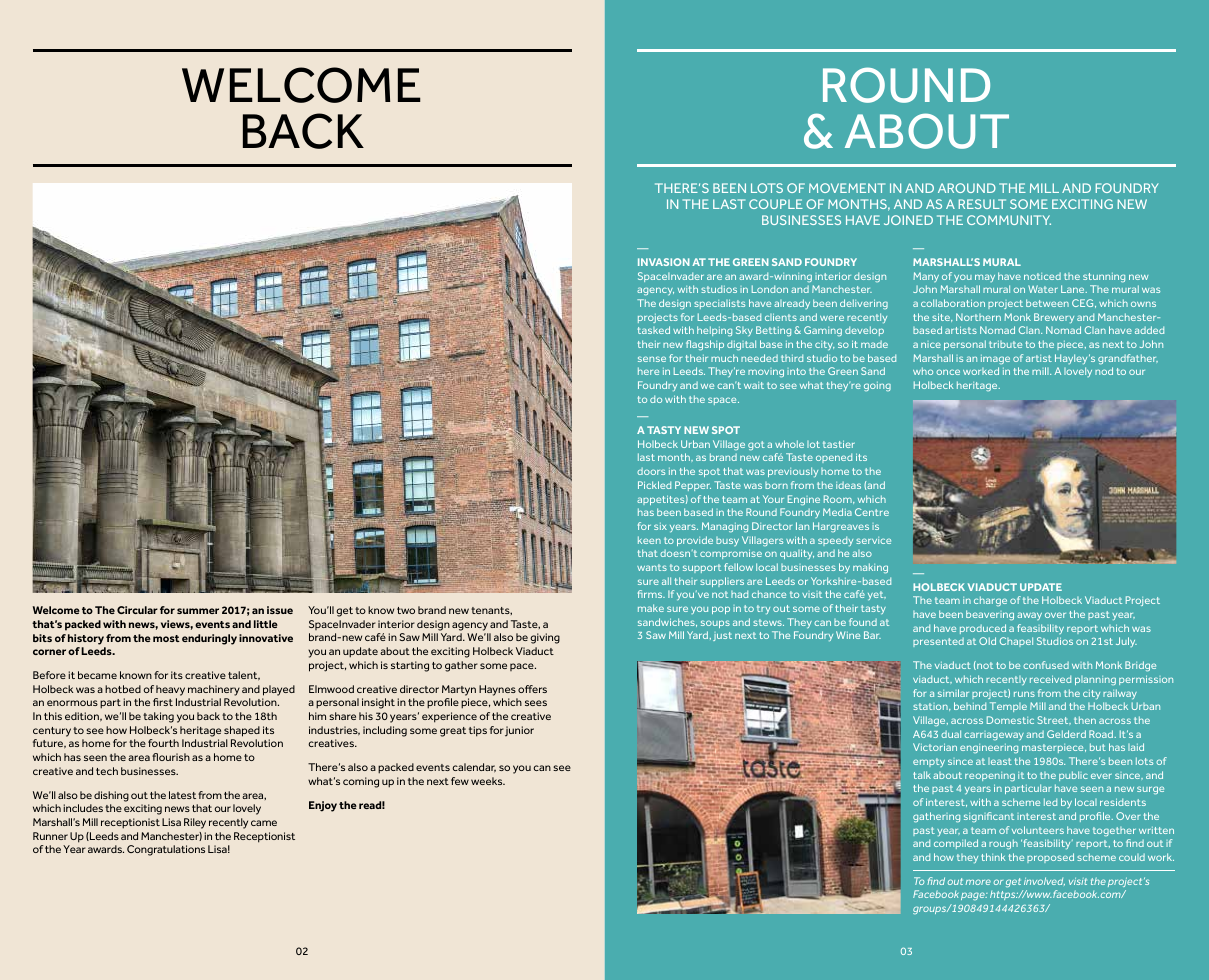 The height and width of the image is (980, 1209). I want to click on sense, so click(652, 359).
